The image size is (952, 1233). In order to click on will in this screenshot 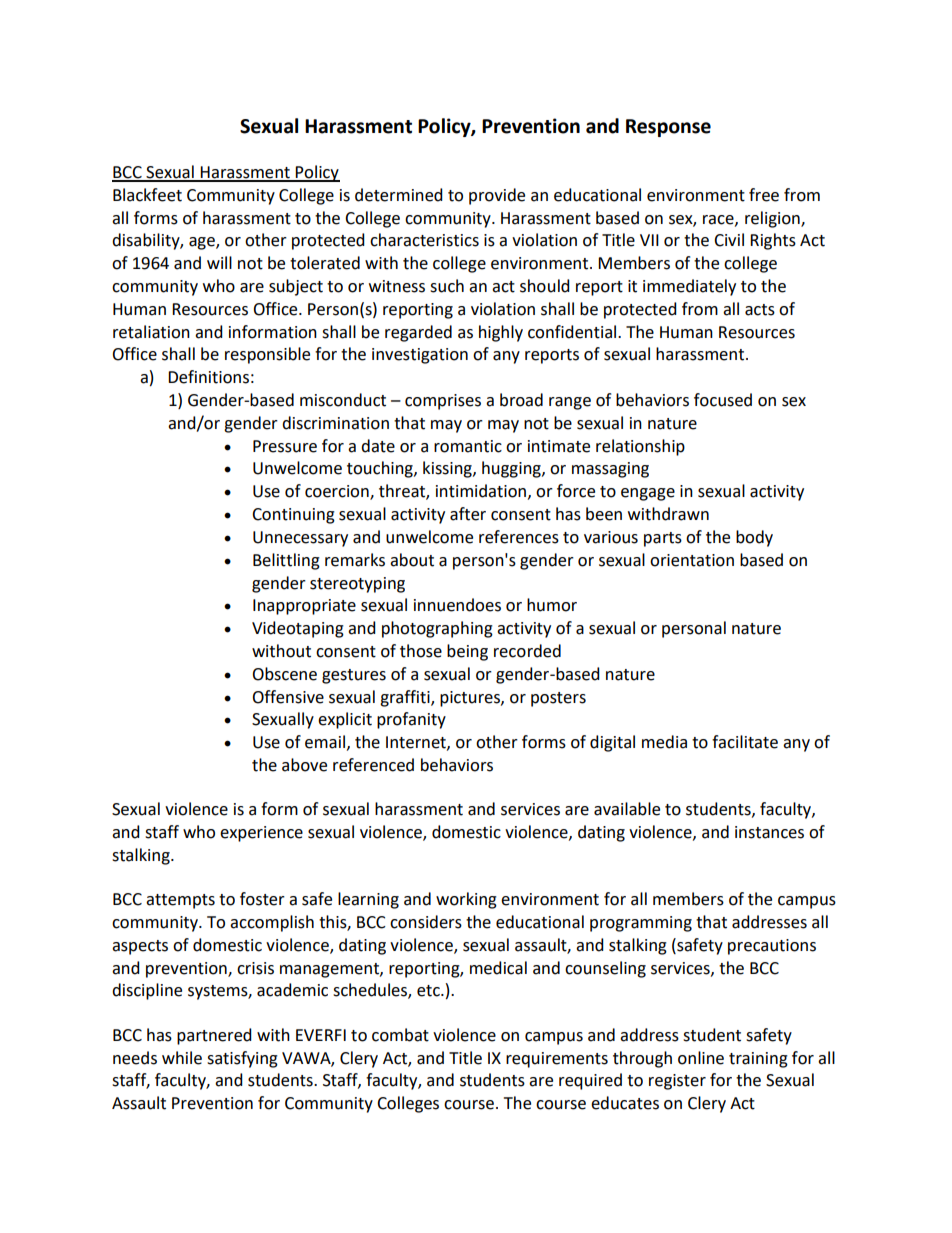, I will do `click(219, 262)`.
